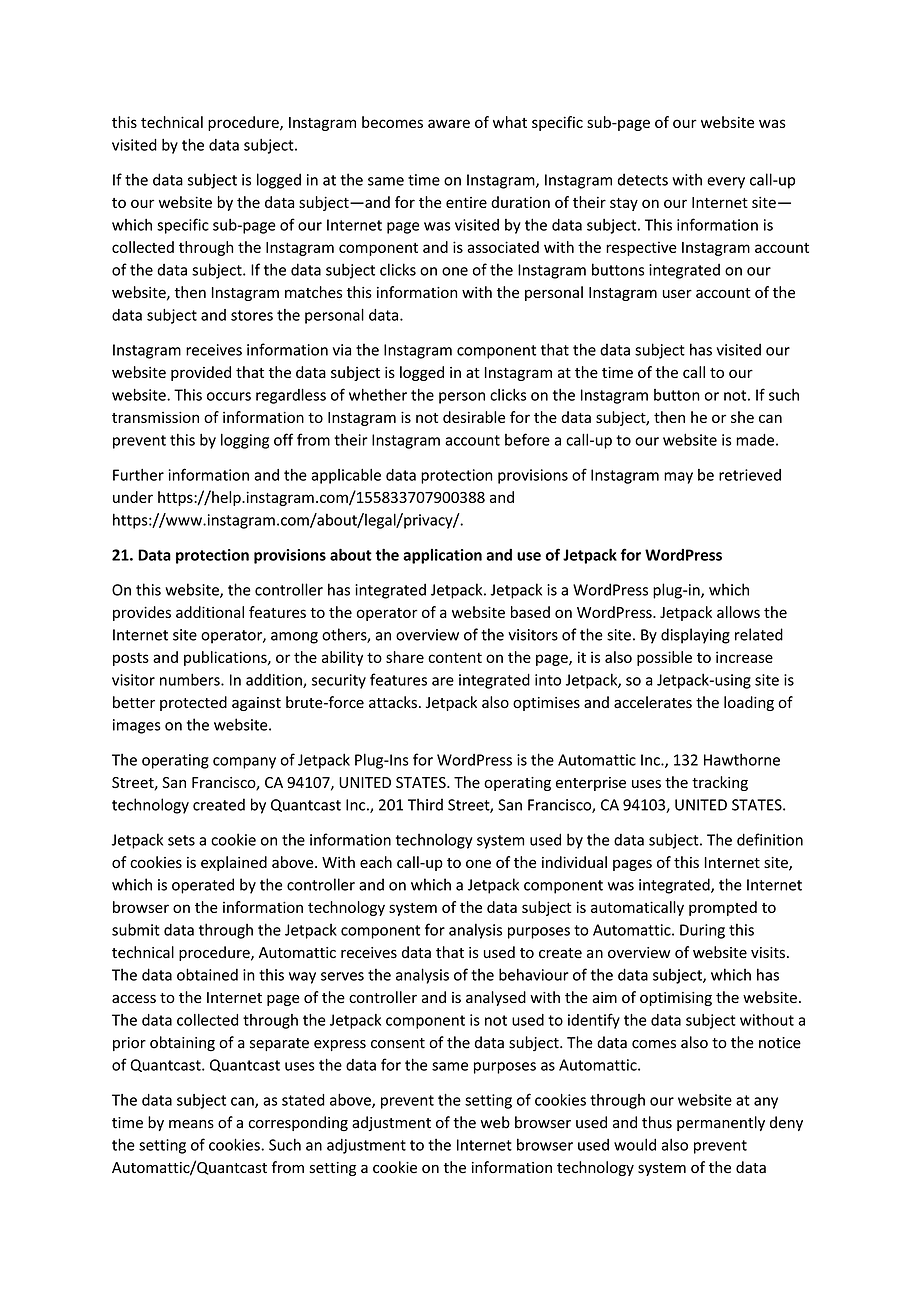 The width and height of the screenshot is (924, 1308). Describe the element at coordinates (720, 783) in the screenshot. I see `tracking` at that location.
